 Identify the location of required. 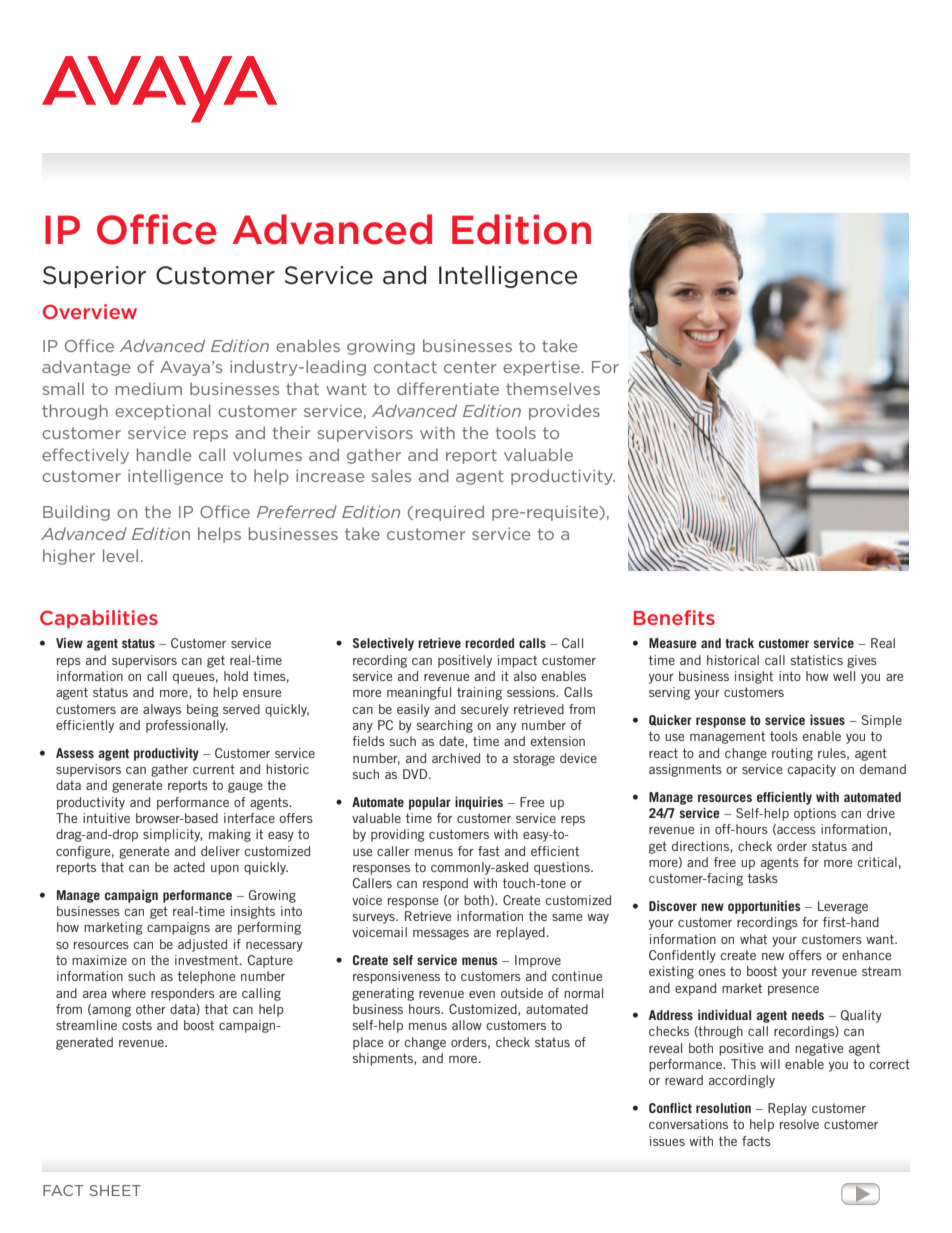
(450, 513).
